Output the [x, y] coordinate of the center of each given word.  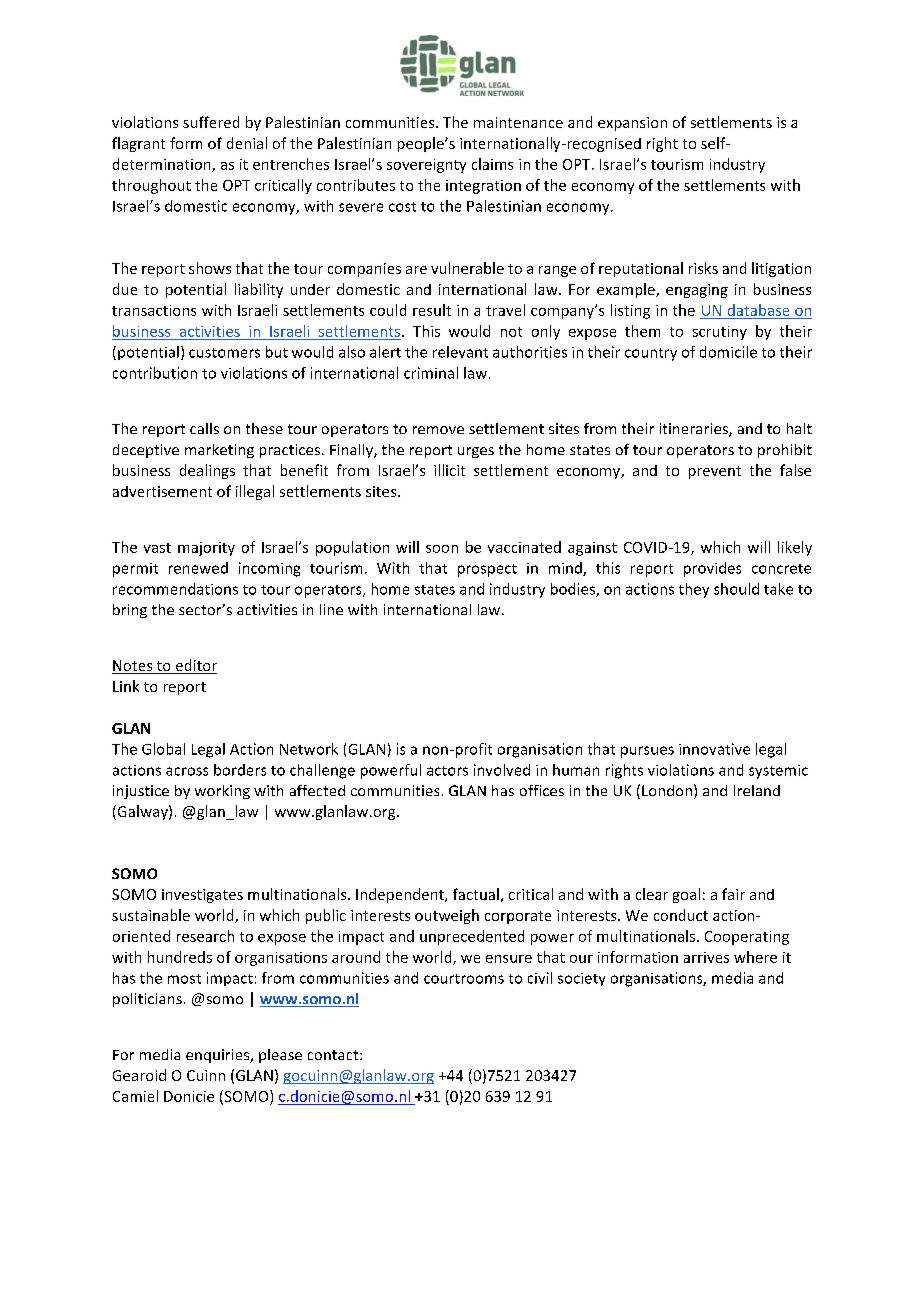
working [222, 792]
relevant [460, 352]
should [736, 589]
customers [224, 353]
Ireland [757, 790]
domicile [728, 352]
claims [492, 164]
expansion [632, 124]
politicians [147, 1000]
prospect [487, 570]
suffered [211, 122]
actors [447, 771]
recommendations [175, 589]
